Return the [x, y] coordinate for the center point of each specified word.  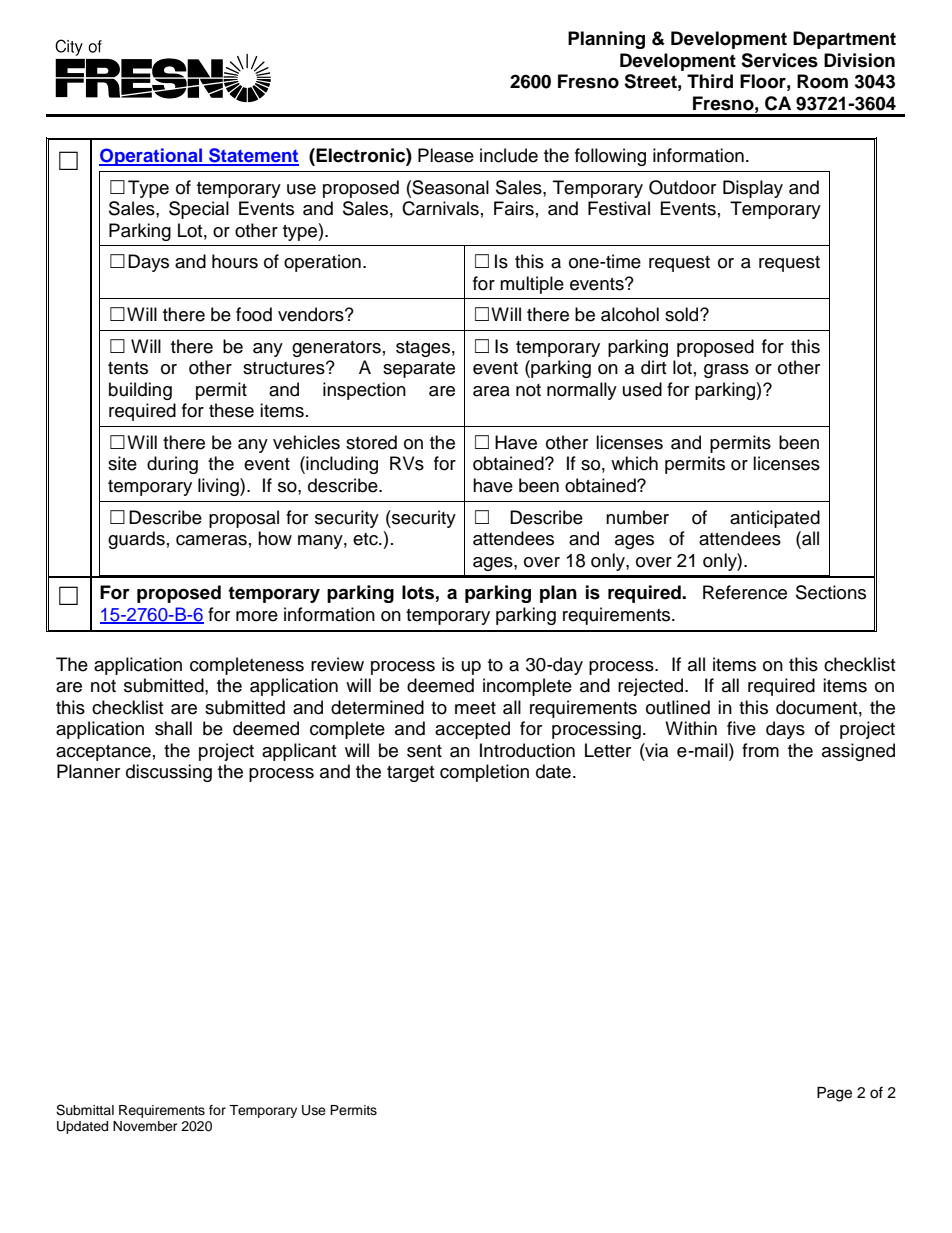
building [140, 391]
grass [726, 371]
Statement [253, 156]
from [760, 750]
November [145, 1126]
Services [779, 60]
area [491, 391]
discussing [169, 773]
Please [446, 155]
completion [484, 773]
